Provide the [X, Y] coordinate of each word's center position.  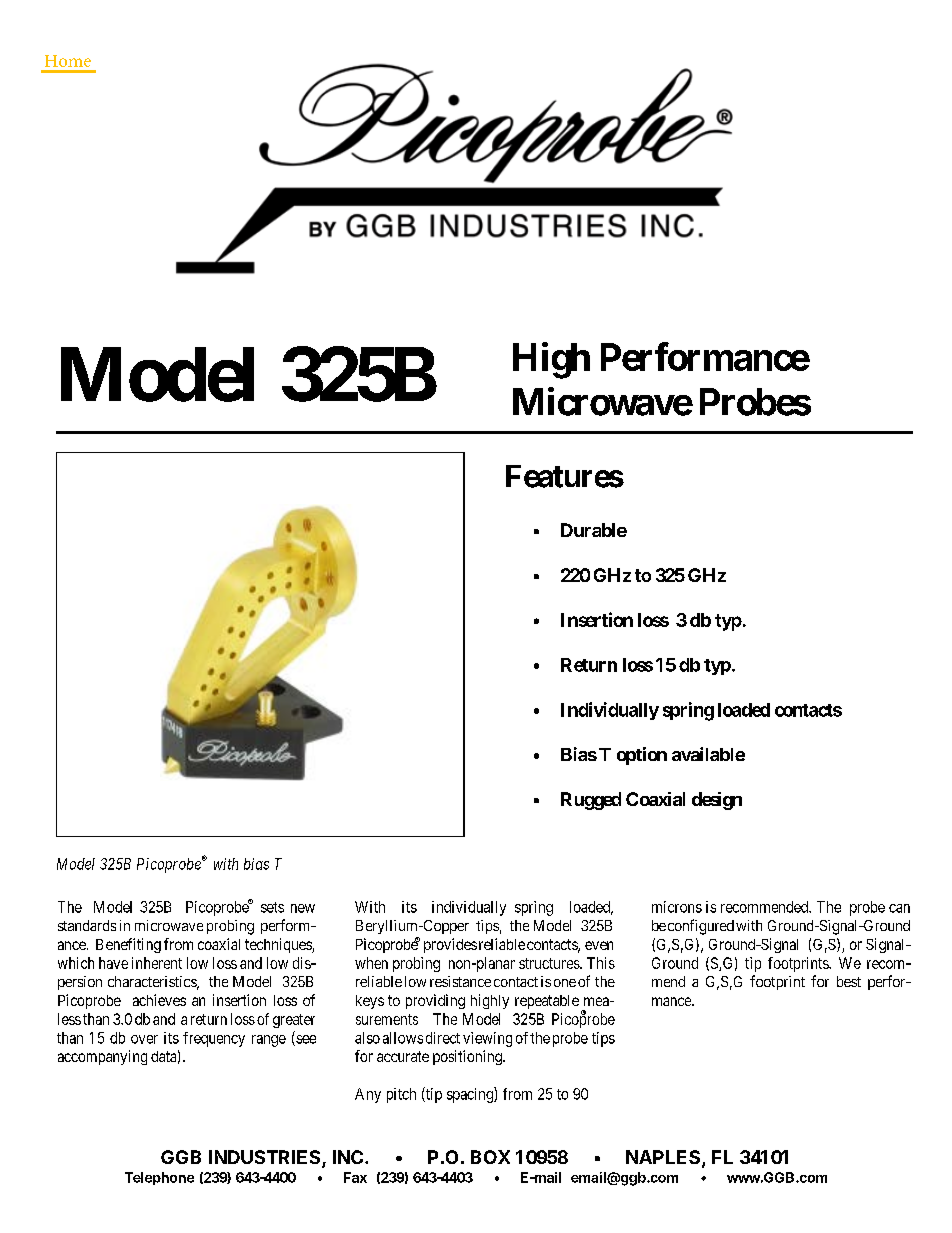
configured [701, 927]
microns [677, 907]
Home [68, 61]
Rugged [591, 801]
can [899, 908]
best [849, 981]
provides [450, 945]
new [303, 908]
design [717, 801]
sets [272, 907]
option [642, 756]
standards [87, 925]
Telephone [159, 1178]
